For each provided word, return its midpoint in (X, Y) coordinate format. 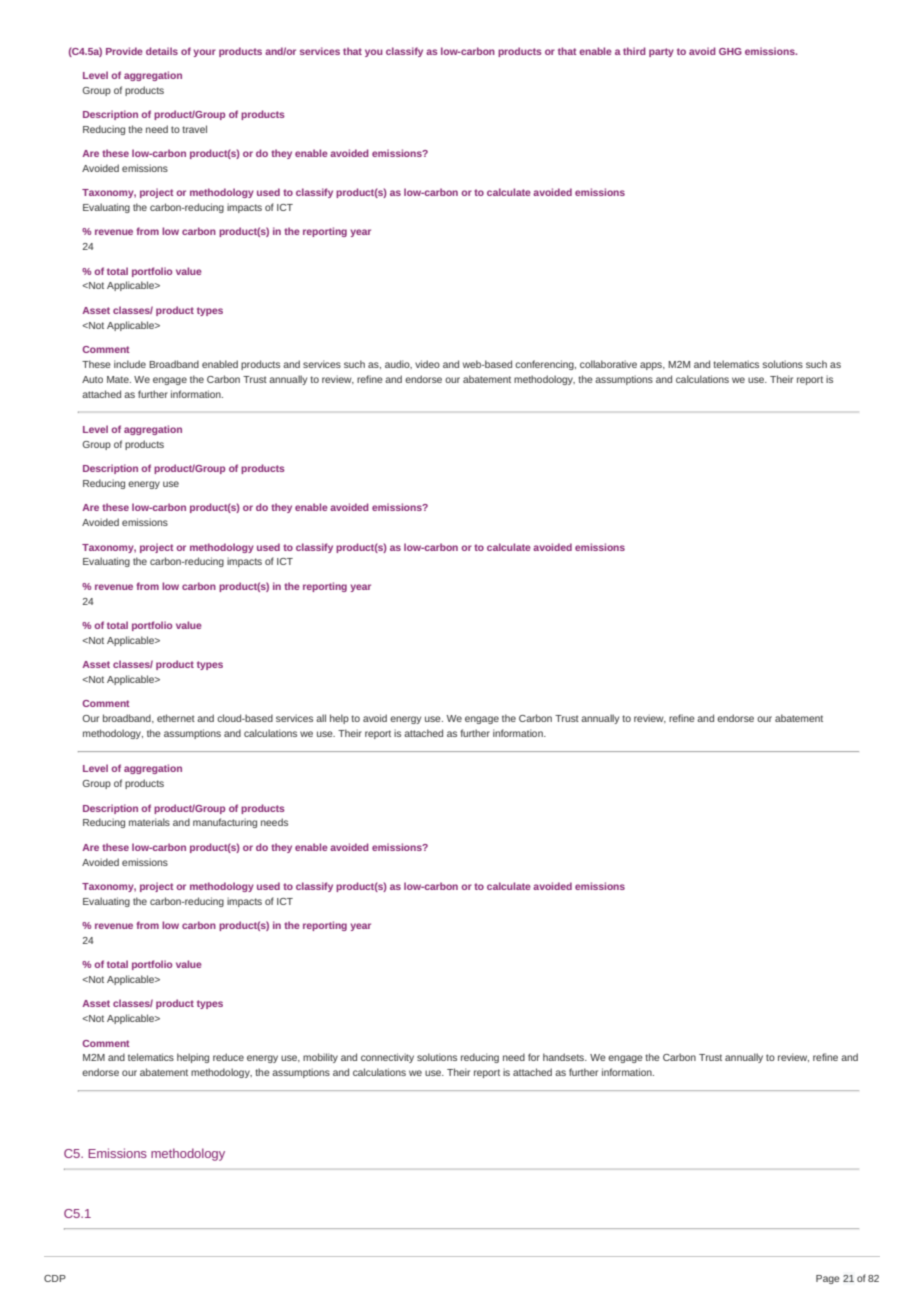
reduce (228, 1057)
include (130, 364)
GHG (730, 51)
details (162, 51)
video (427, 364)
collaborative (608, 364)
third (634, 51)
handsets (565, 1057)
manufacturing (225, 823)
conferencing (545, 365)
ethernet (176, 718)
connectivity (387, 1058)
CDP (55, 1278)
